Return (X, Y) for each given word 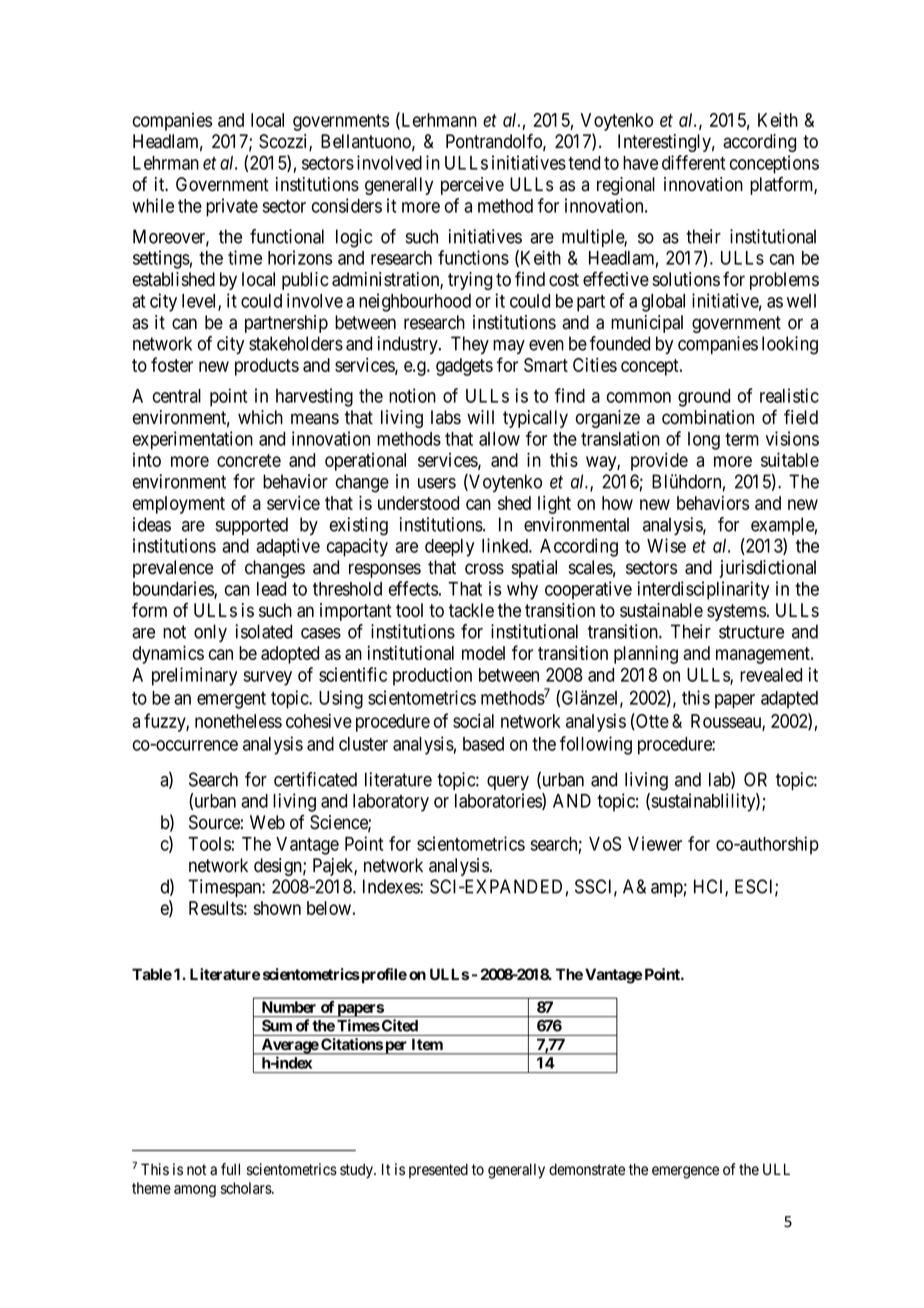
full (230, 1169)
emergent (231, 700)
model (483, 653)
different (693, 162)
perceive (472, 186)
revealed (771, 675)
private (232, 207)
